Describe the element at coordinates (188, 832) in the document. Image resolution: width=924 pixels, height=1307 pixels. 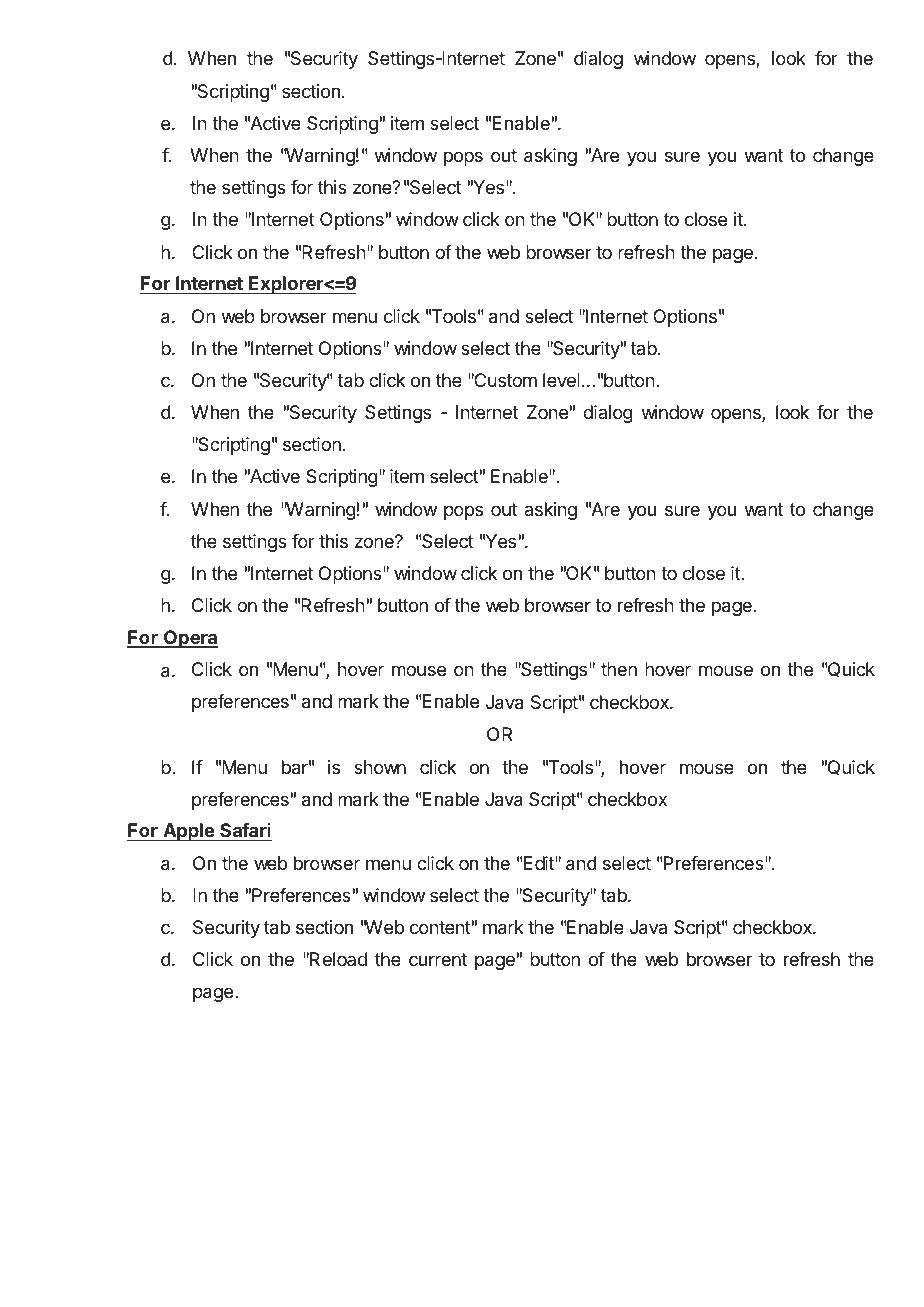
I see `Apple` at that location.
